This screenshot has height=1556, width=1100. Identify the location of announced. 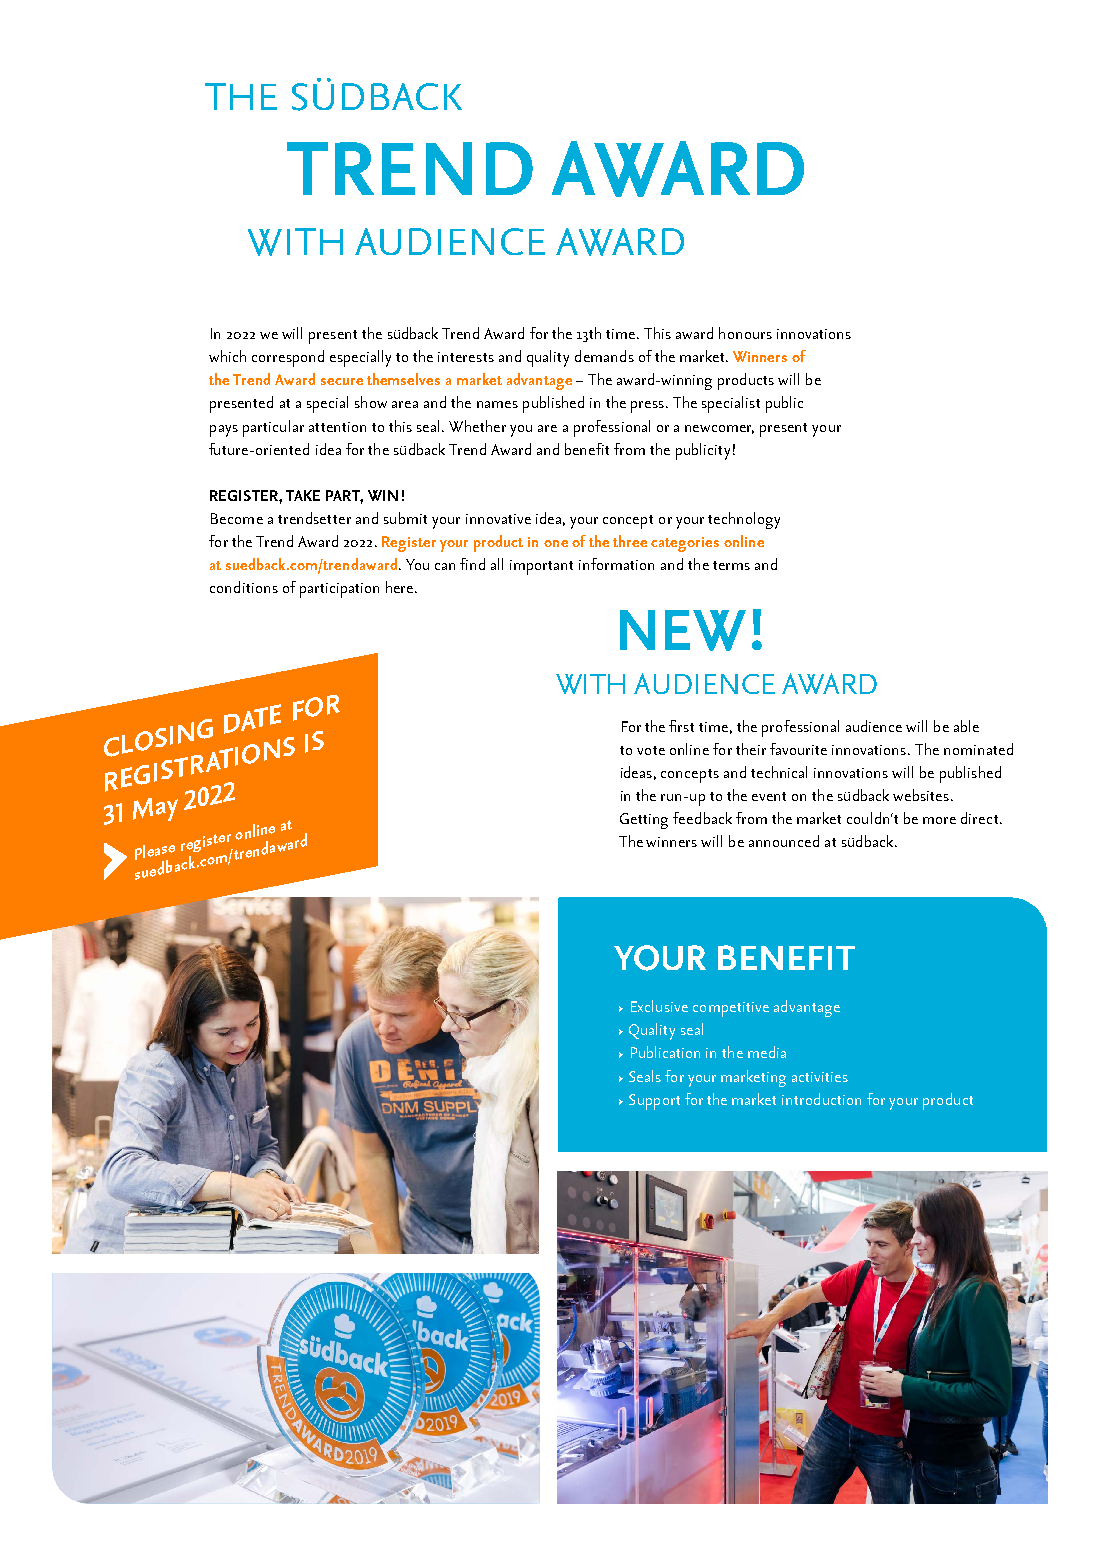
(784, 841).
